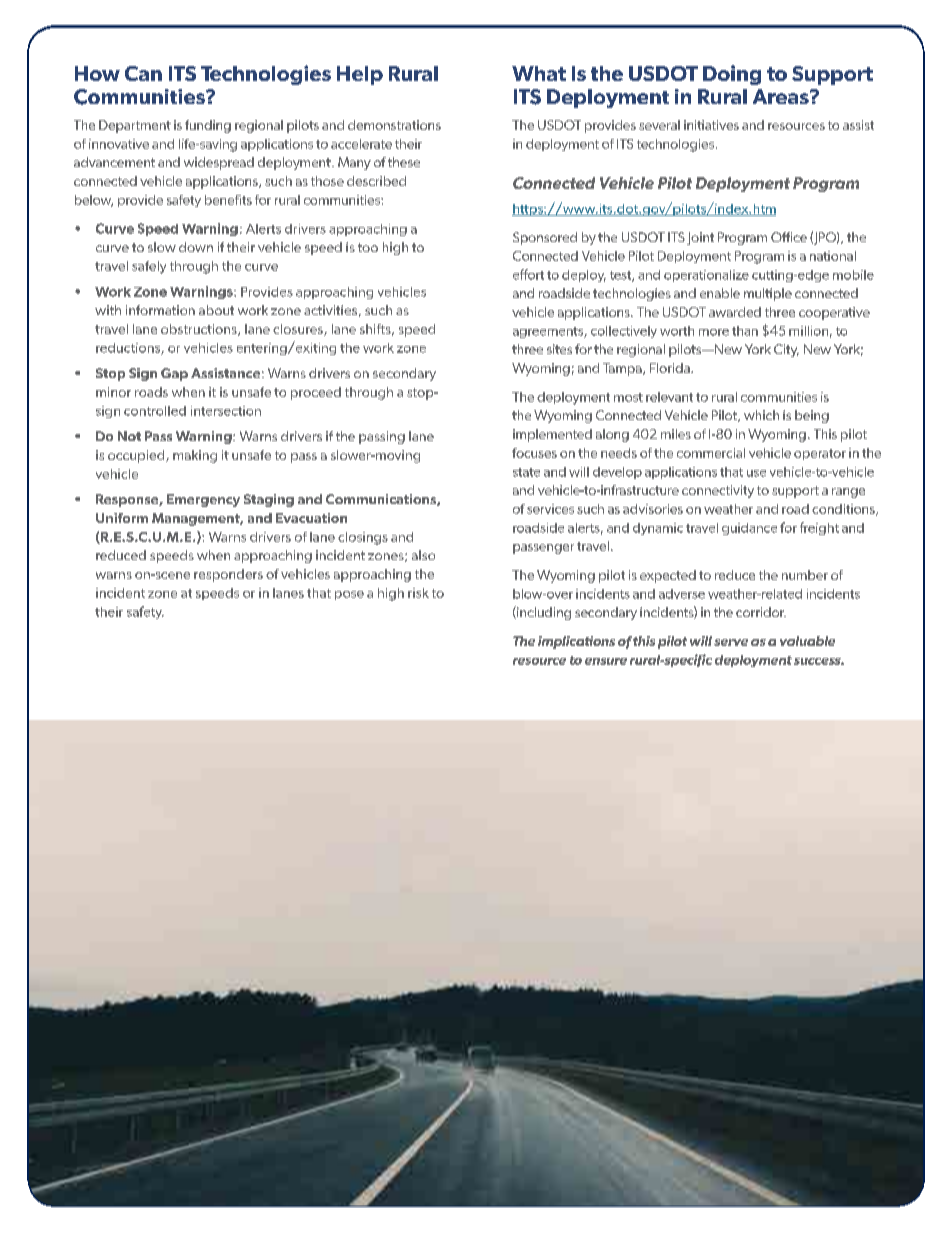 The height and width of the page is (1233, 952). I want to click on connectivity, so click(718, 491).
